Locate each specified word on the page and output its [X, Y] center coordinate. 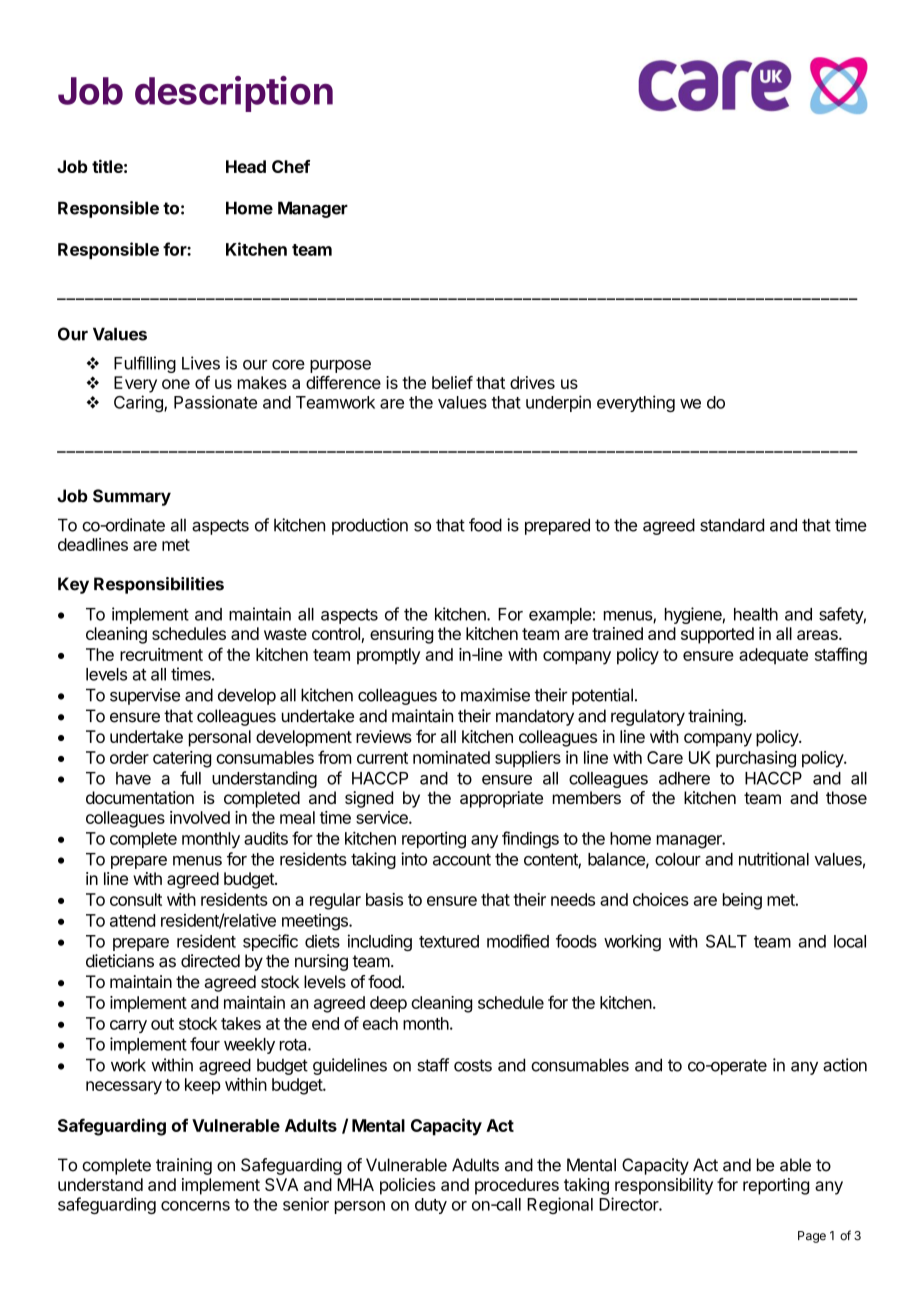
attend [132, 920]
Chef [291, 166]
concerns [195, 1206]
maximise [495, 695]
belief [452, 382]
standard [732, 525]
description [234, 94]
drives [532, 382]
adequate [773, 656]
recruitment [161, 654]
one [176, 384]
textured [449, 941]
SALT [726, 941]
